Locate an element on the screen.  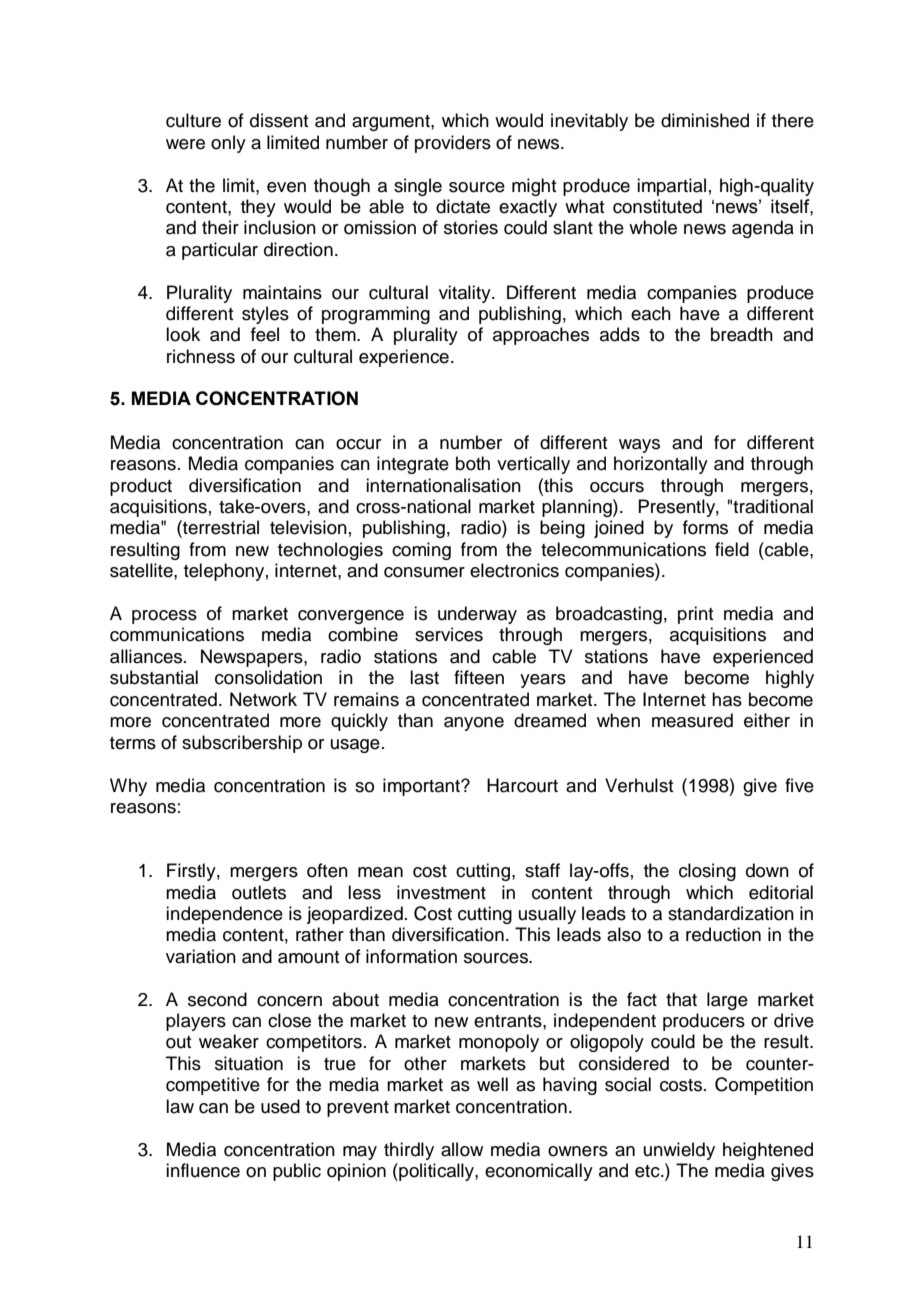
influence is located at coordinates (203, 1170).
